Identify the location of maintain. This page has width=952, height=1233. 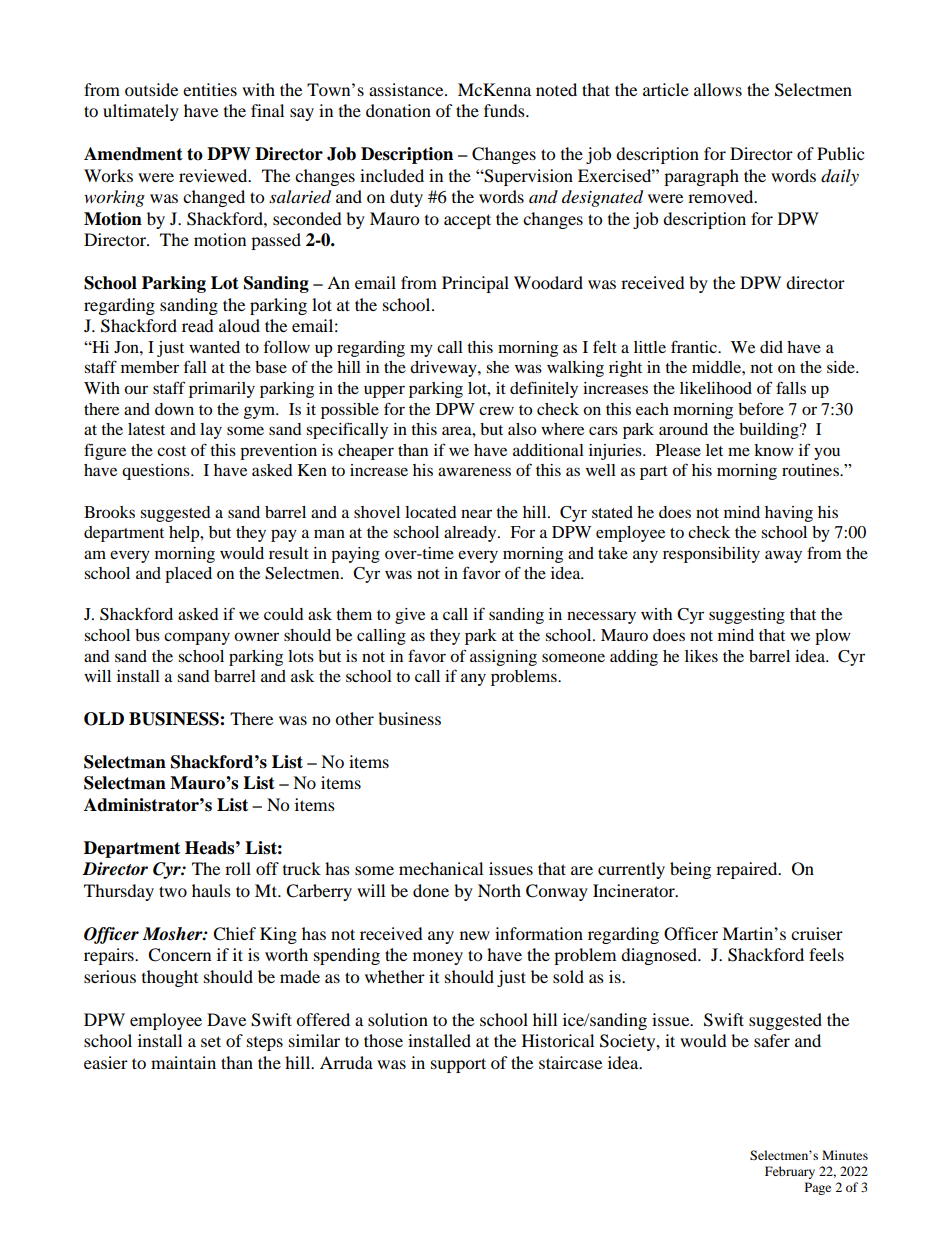
(183, 1062).
